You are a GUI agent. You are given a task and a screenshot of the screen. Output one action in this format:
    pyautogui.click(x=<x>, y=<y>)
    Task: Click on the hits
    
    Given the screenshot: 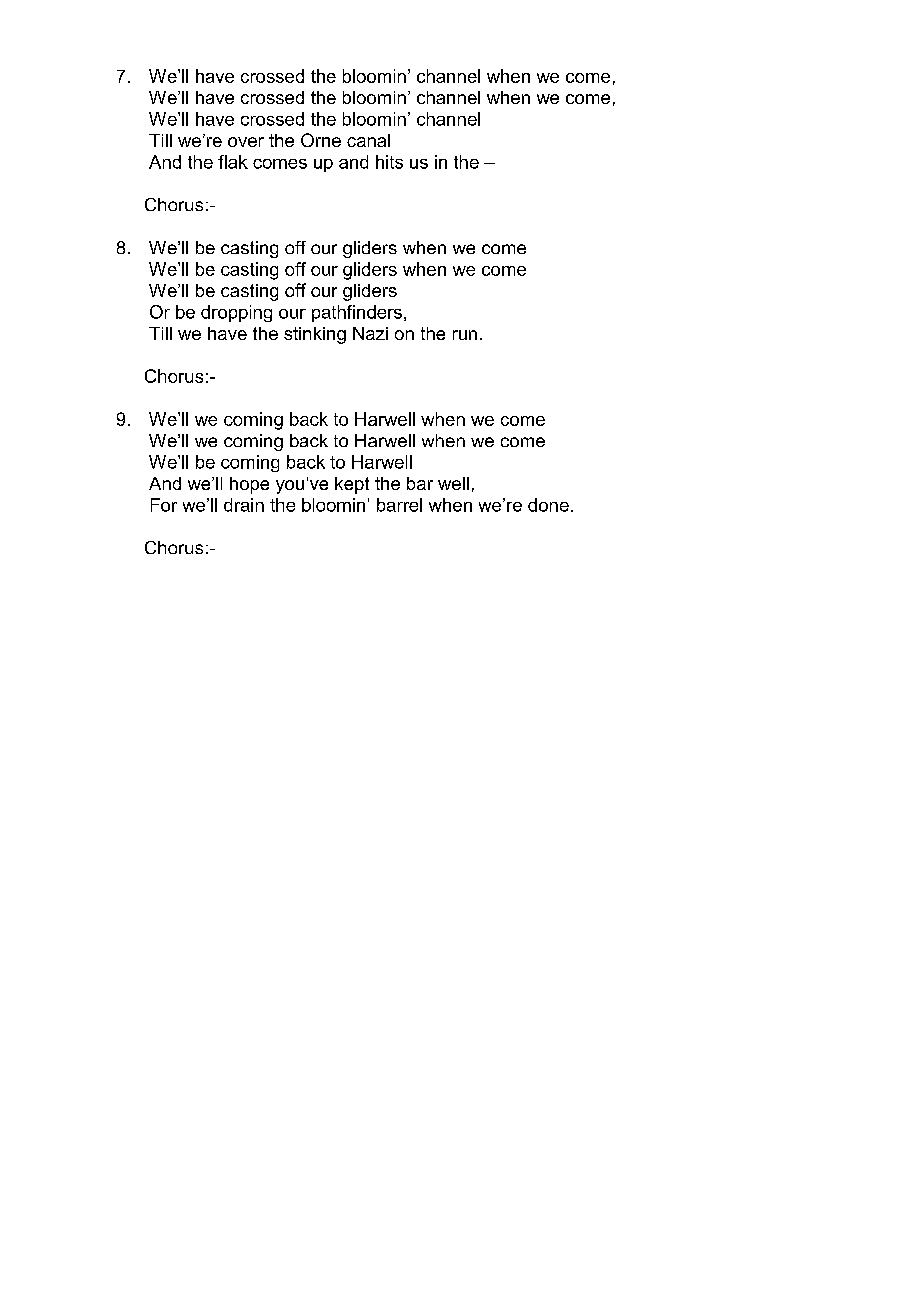 What is the action you would take?
    pyautogui.click(x=389, y=162)
